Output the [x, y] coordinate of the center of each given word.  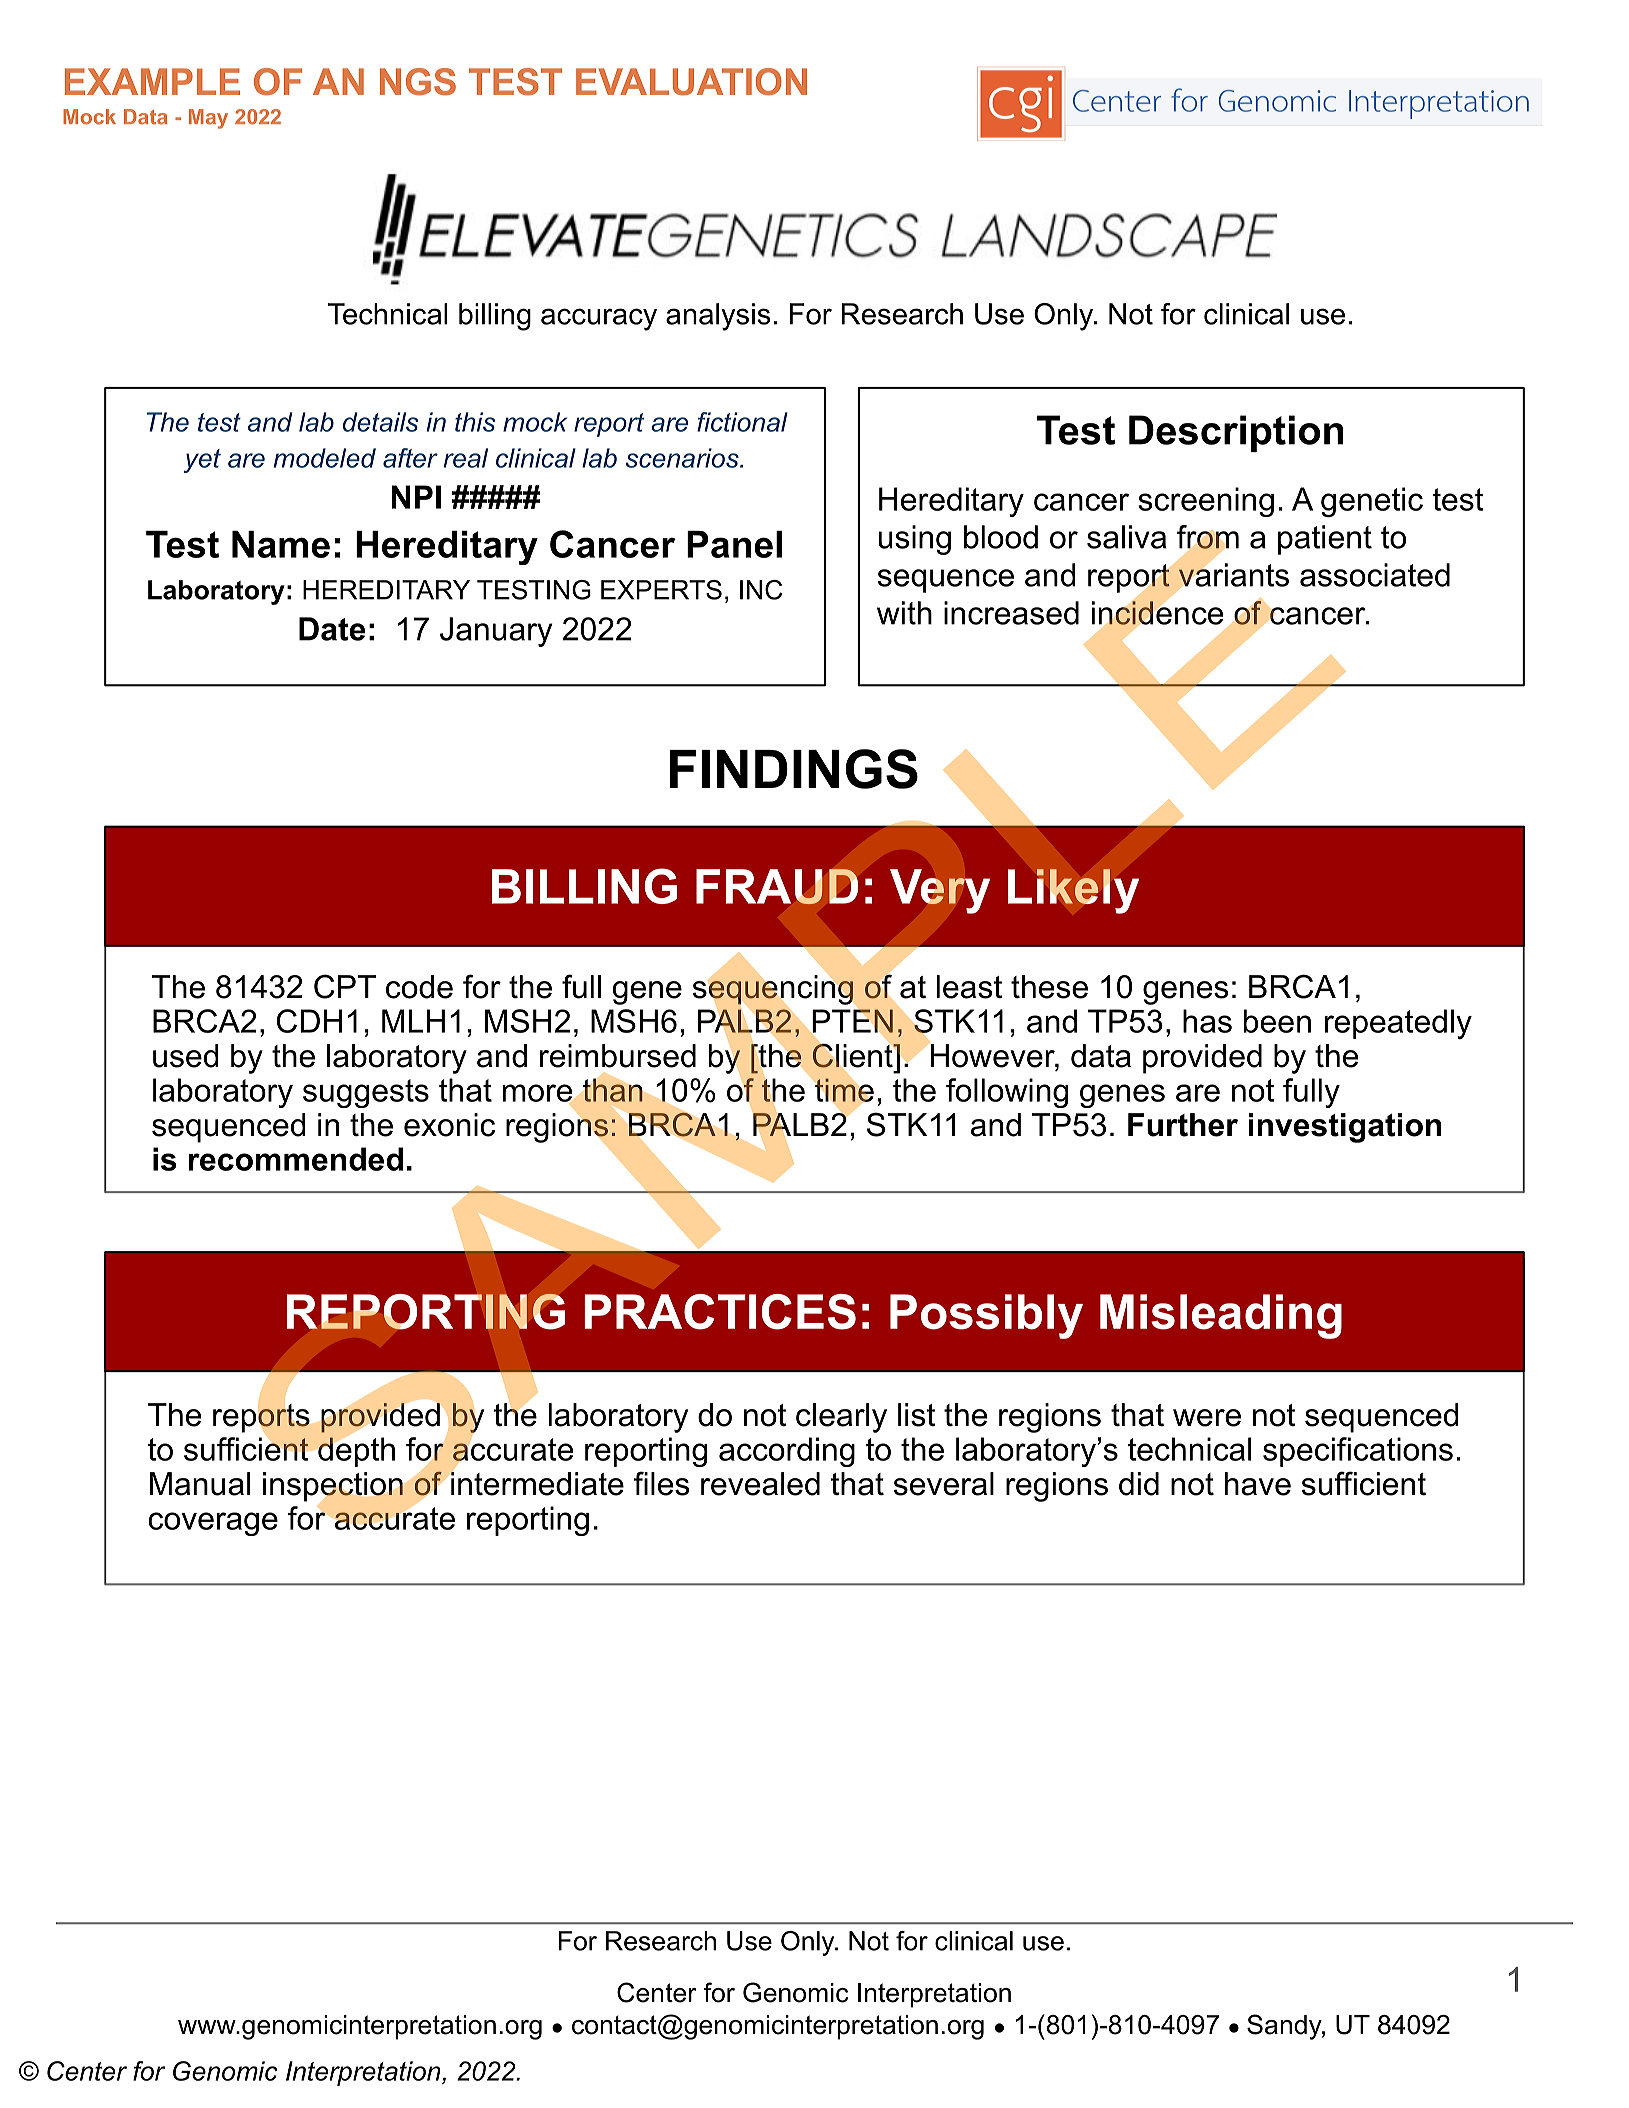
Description [1236, 433]
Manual [200, 1484]
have [1258, 1484]
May [208, 119]
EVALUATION [691, 82]
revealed [760, 1484]
